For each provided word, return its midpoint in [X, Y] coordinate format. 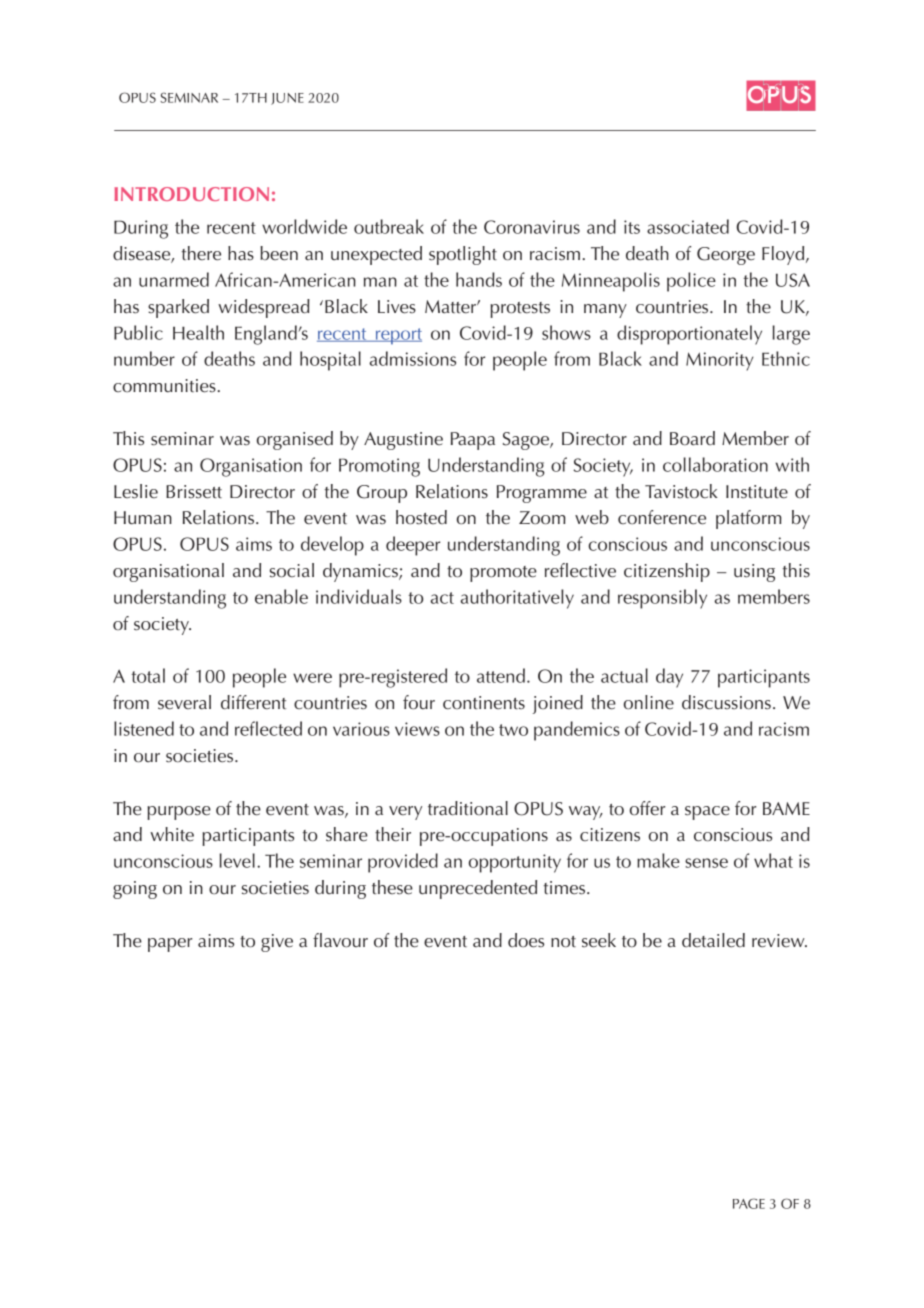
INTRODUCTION [191, 194]
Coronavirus [532, 227]
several [184, 702]
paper [170, 945]
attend [501, 675]
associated [688, 226]
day [669, 678]
